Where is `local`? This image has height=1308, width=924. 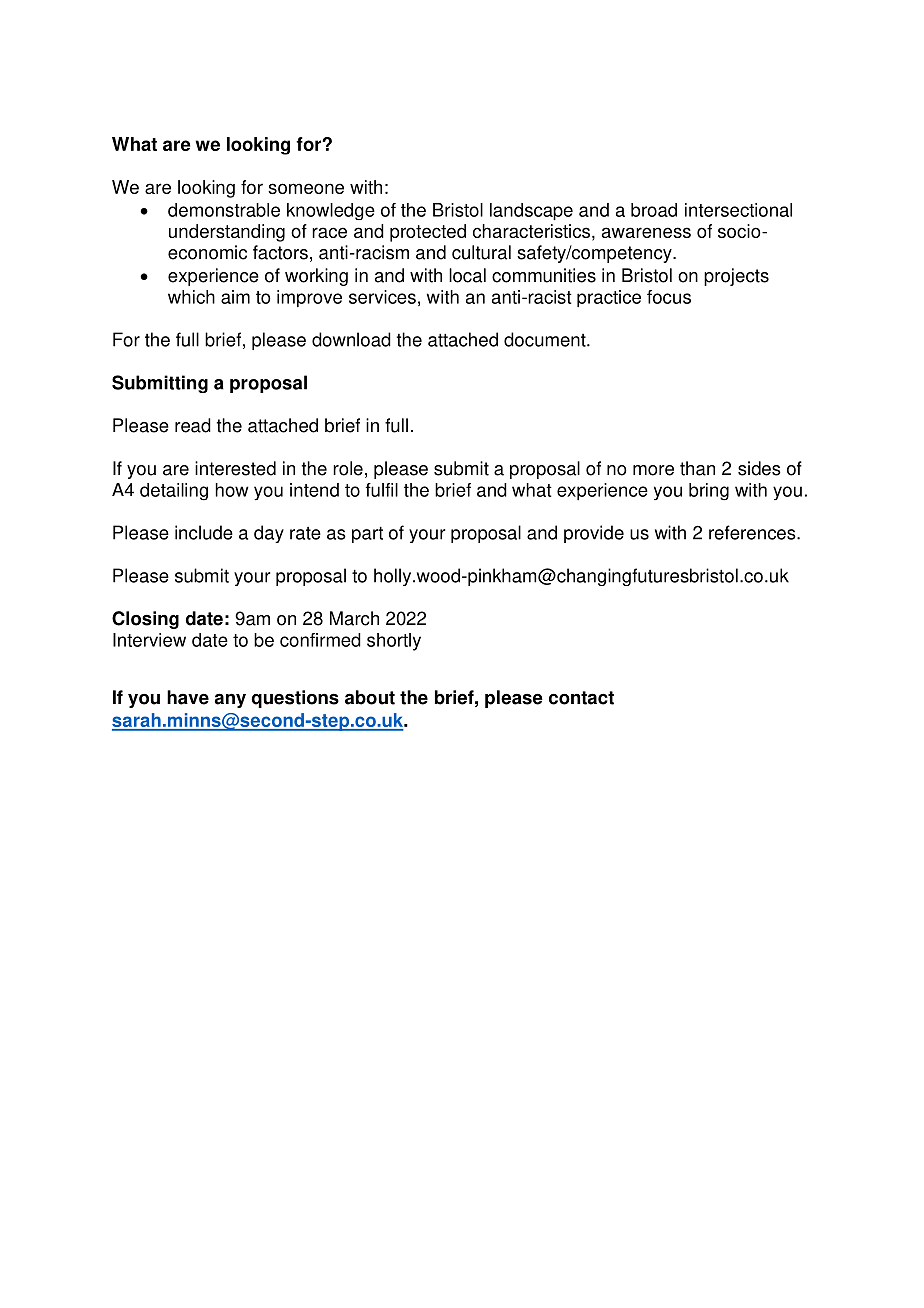 local is located at coordinates (467, 275).
